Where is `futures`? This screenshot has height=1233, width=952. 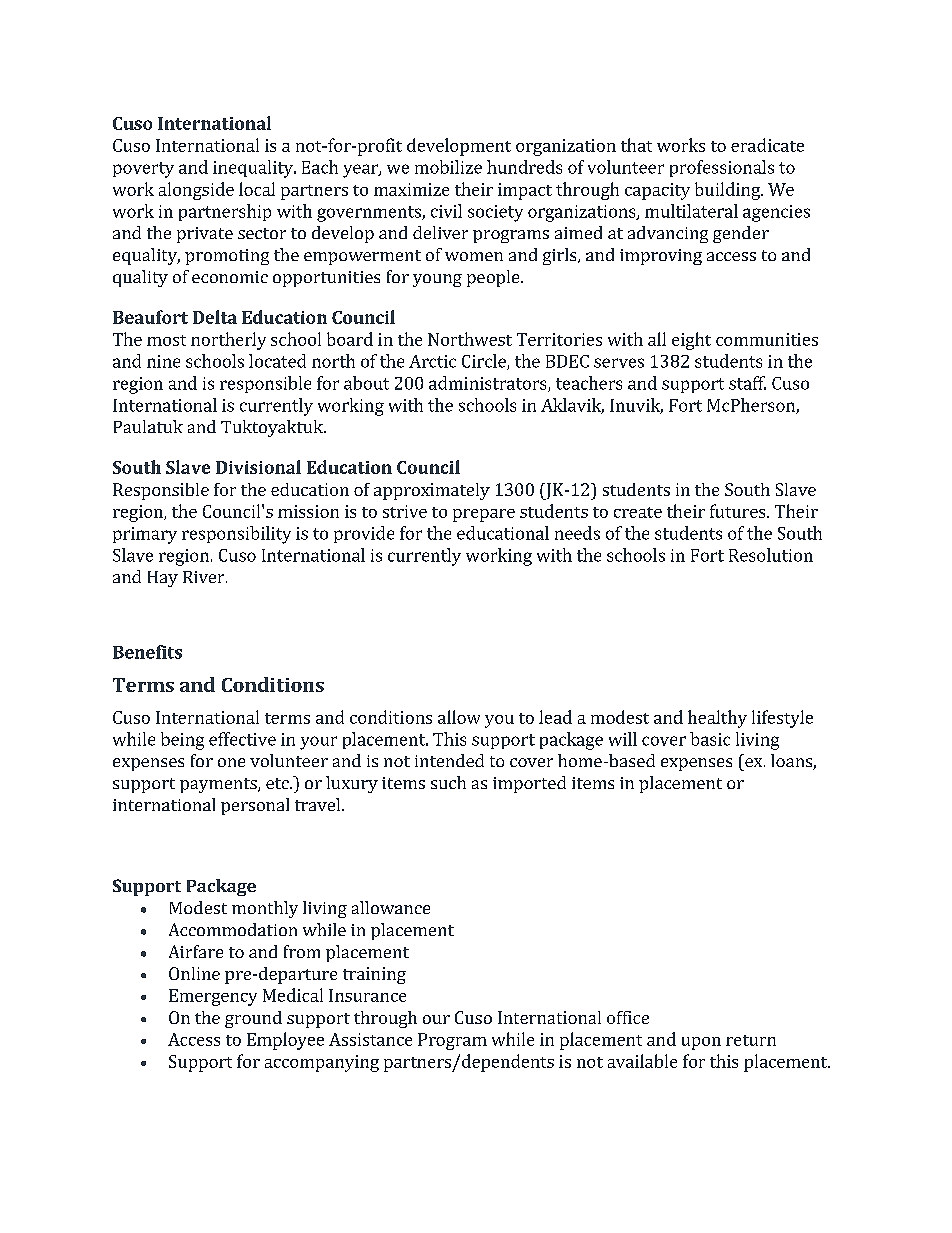 futures is located at coordinates (739, 511).
